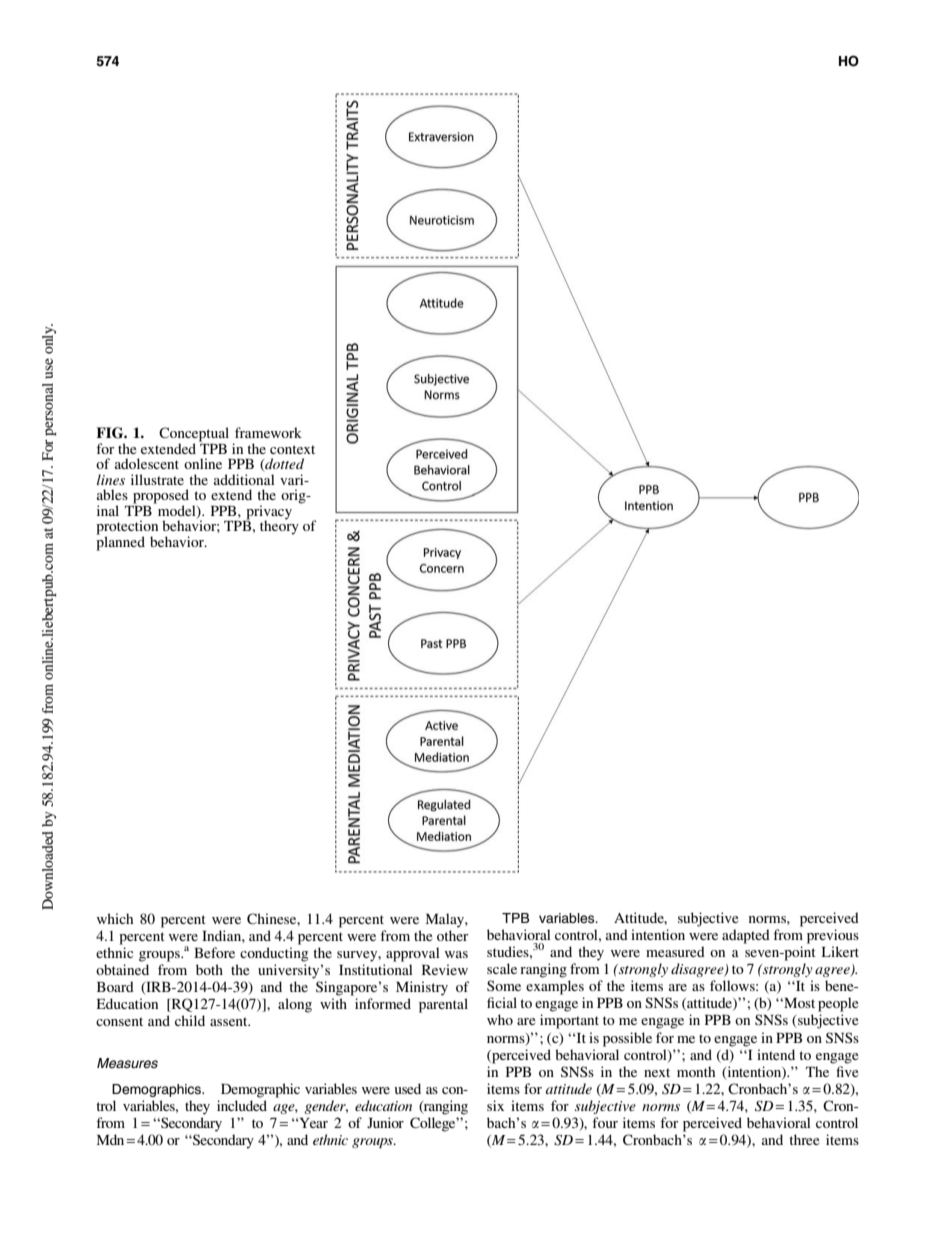 The height and width of the screenshot is (1233, 952). What do you see at coordinates (292, 449) in the screenshot?
I see `context` at bounding box center [292, 449].
